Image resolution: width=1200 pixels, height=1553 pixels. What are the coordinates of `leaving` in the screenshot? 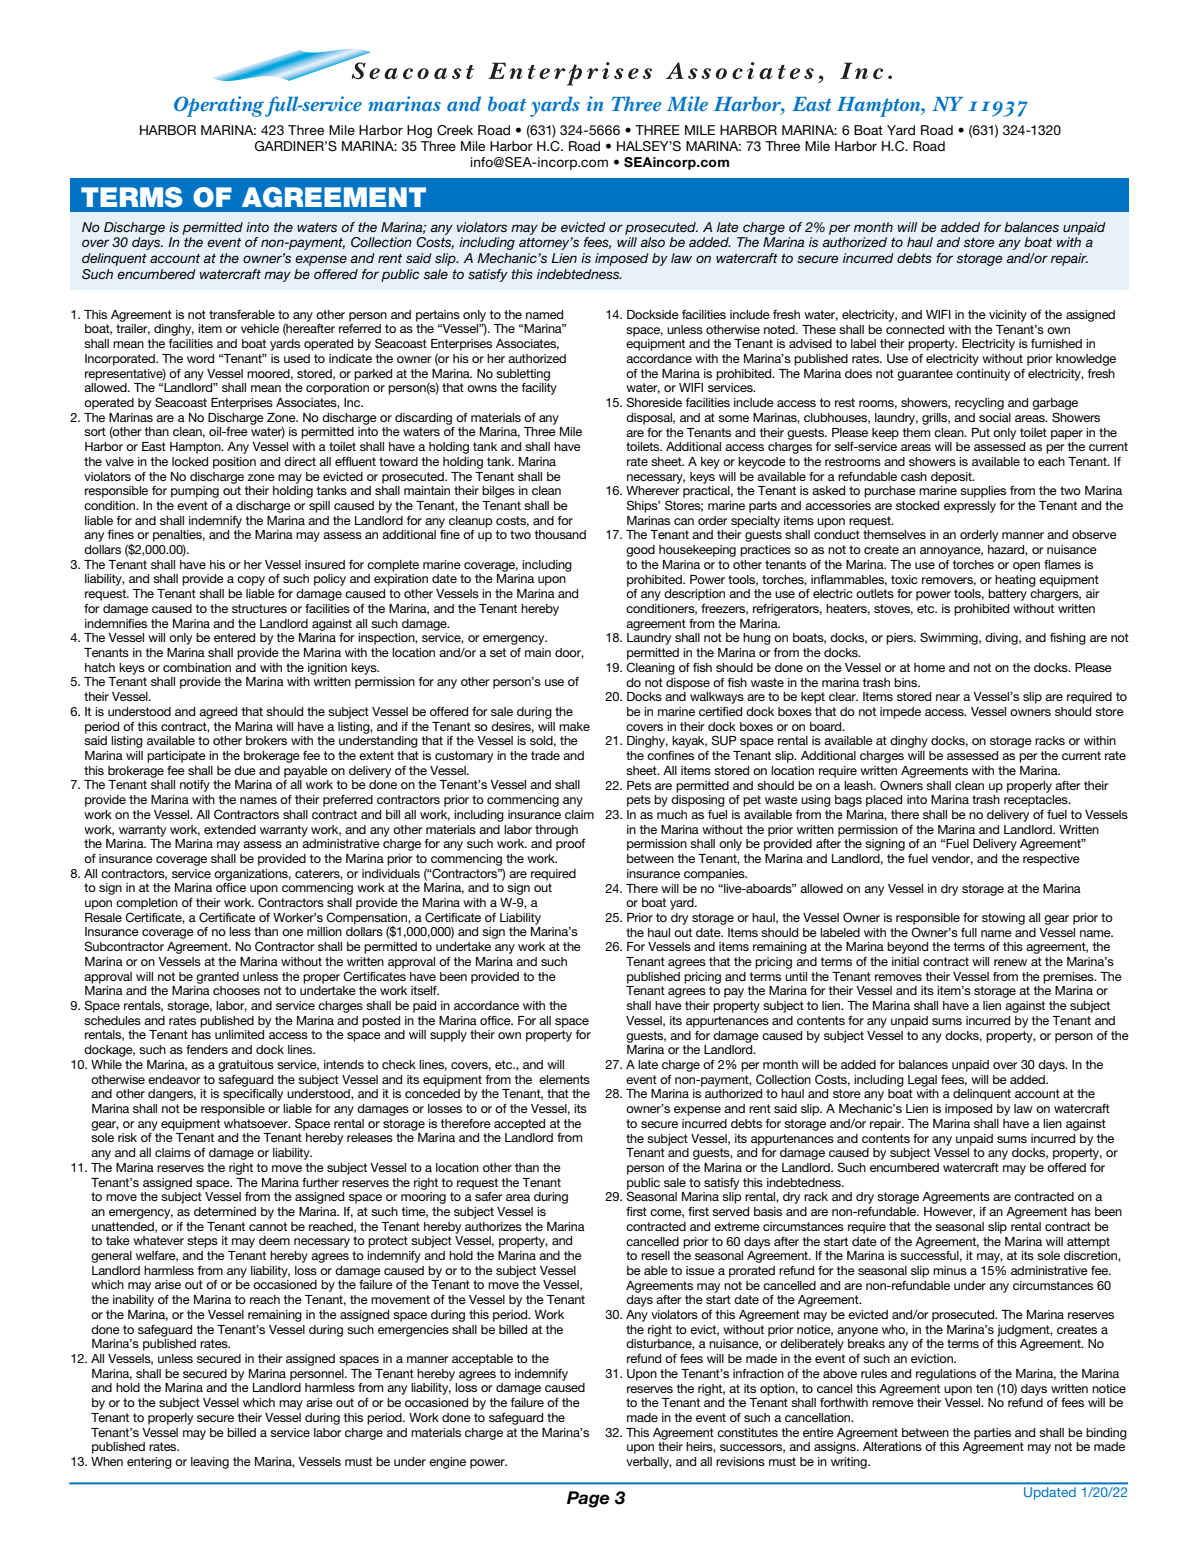 It's located at (210, 1463).
